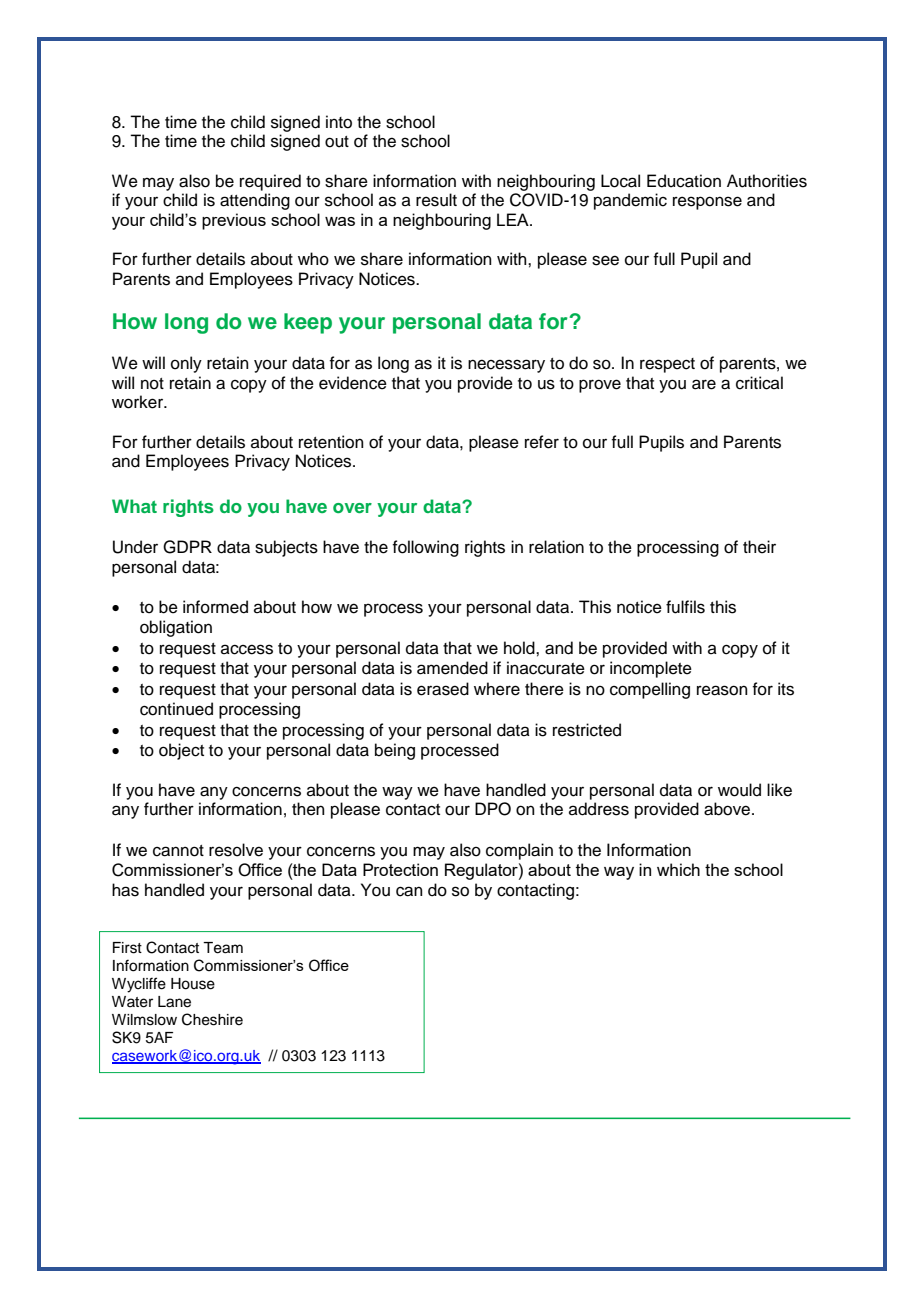 This screenshot has height=1308, width=924. I want to click on result, so click(436, 200).
